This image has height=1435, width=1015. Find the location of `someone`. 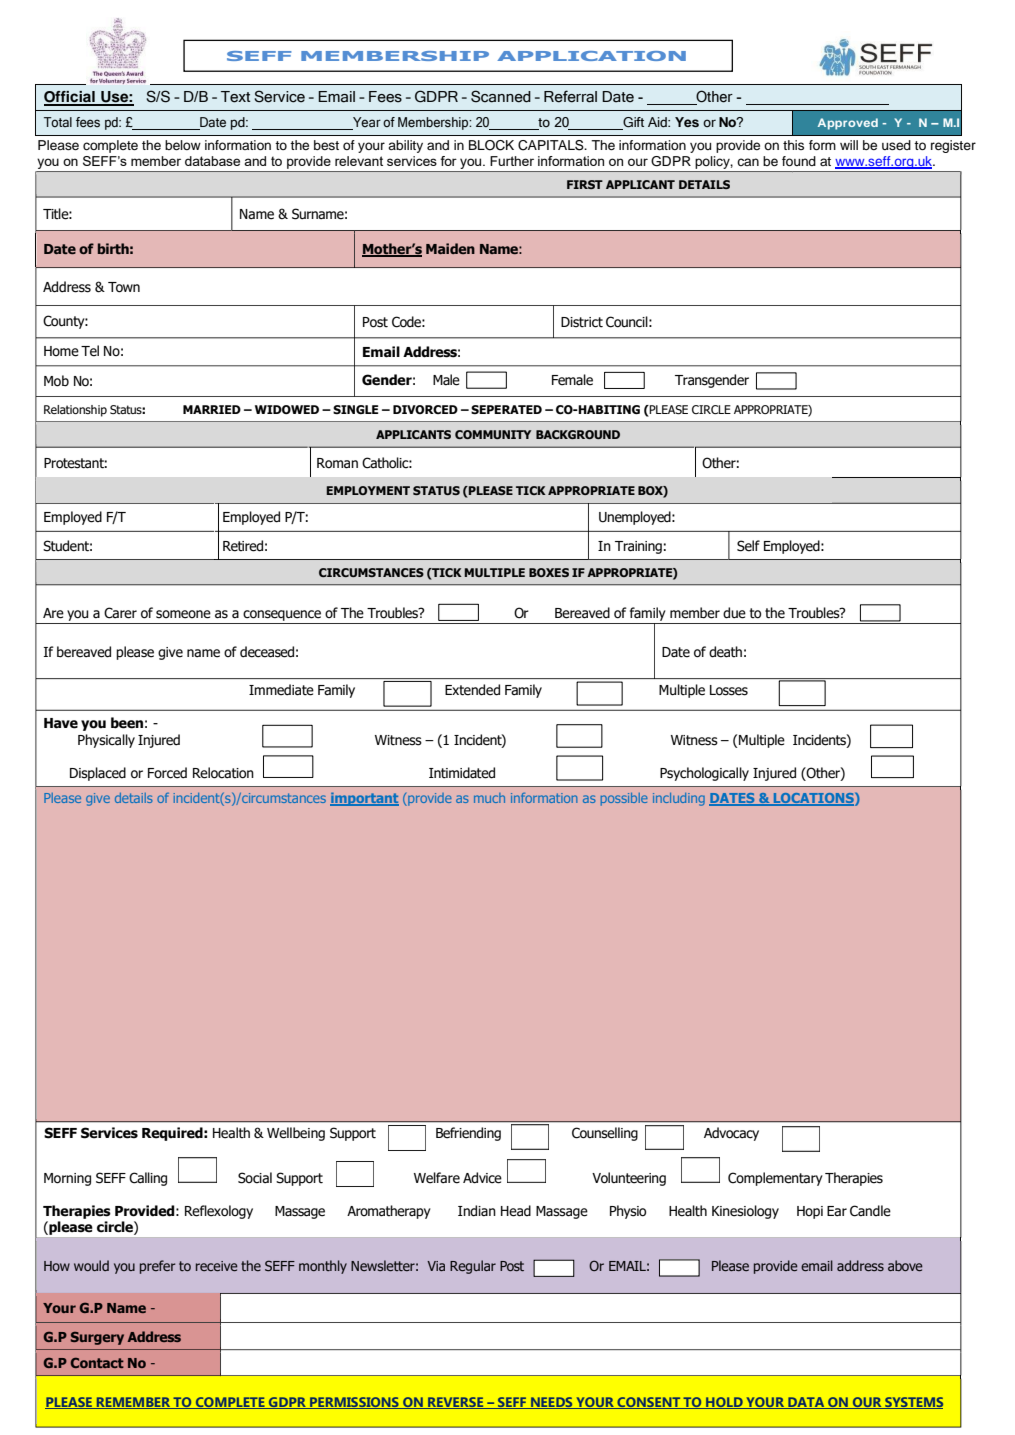

someone is located at coordinates (183, 614).
